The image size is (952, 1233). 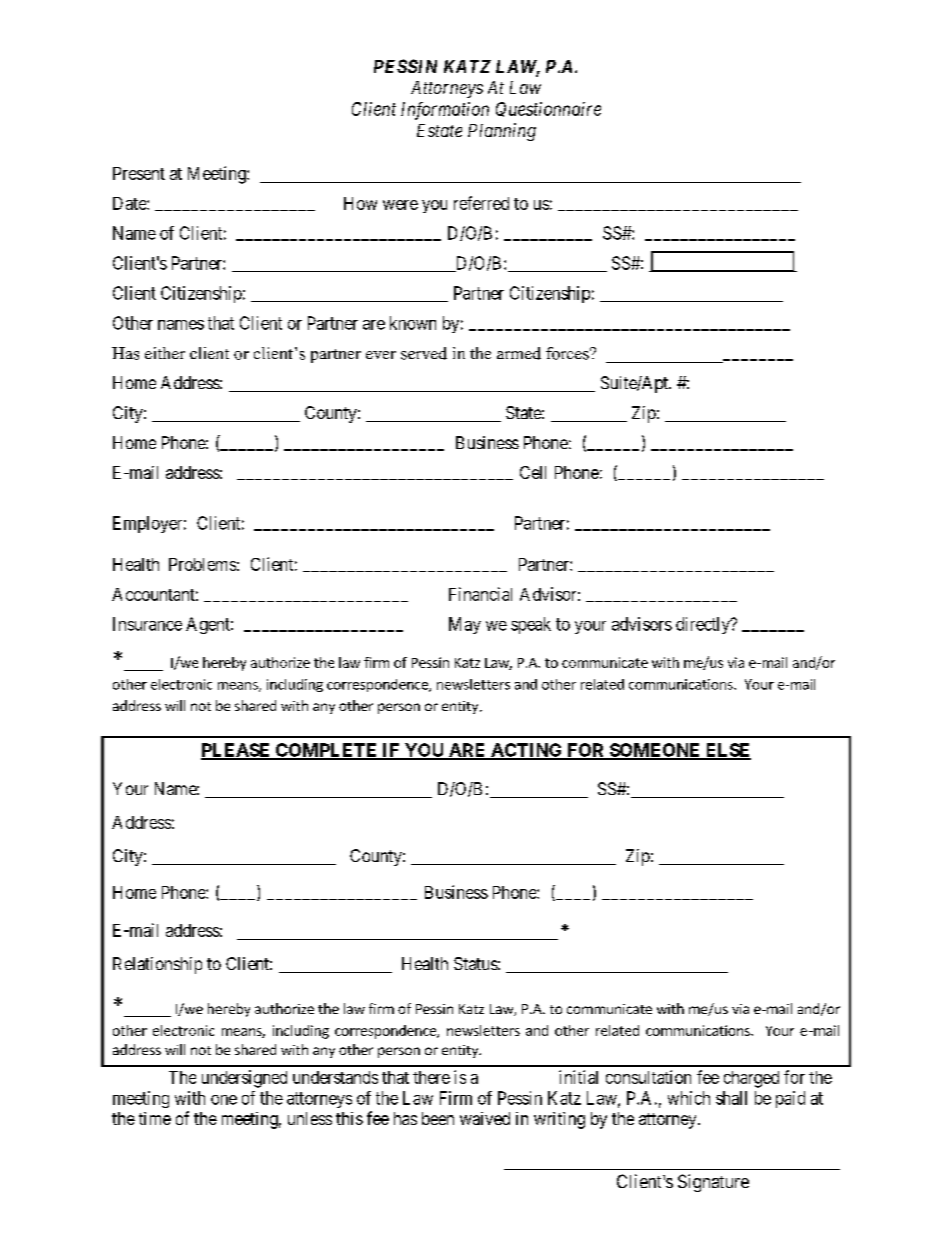 I want to click on Present, so click(x=139, y=173).
